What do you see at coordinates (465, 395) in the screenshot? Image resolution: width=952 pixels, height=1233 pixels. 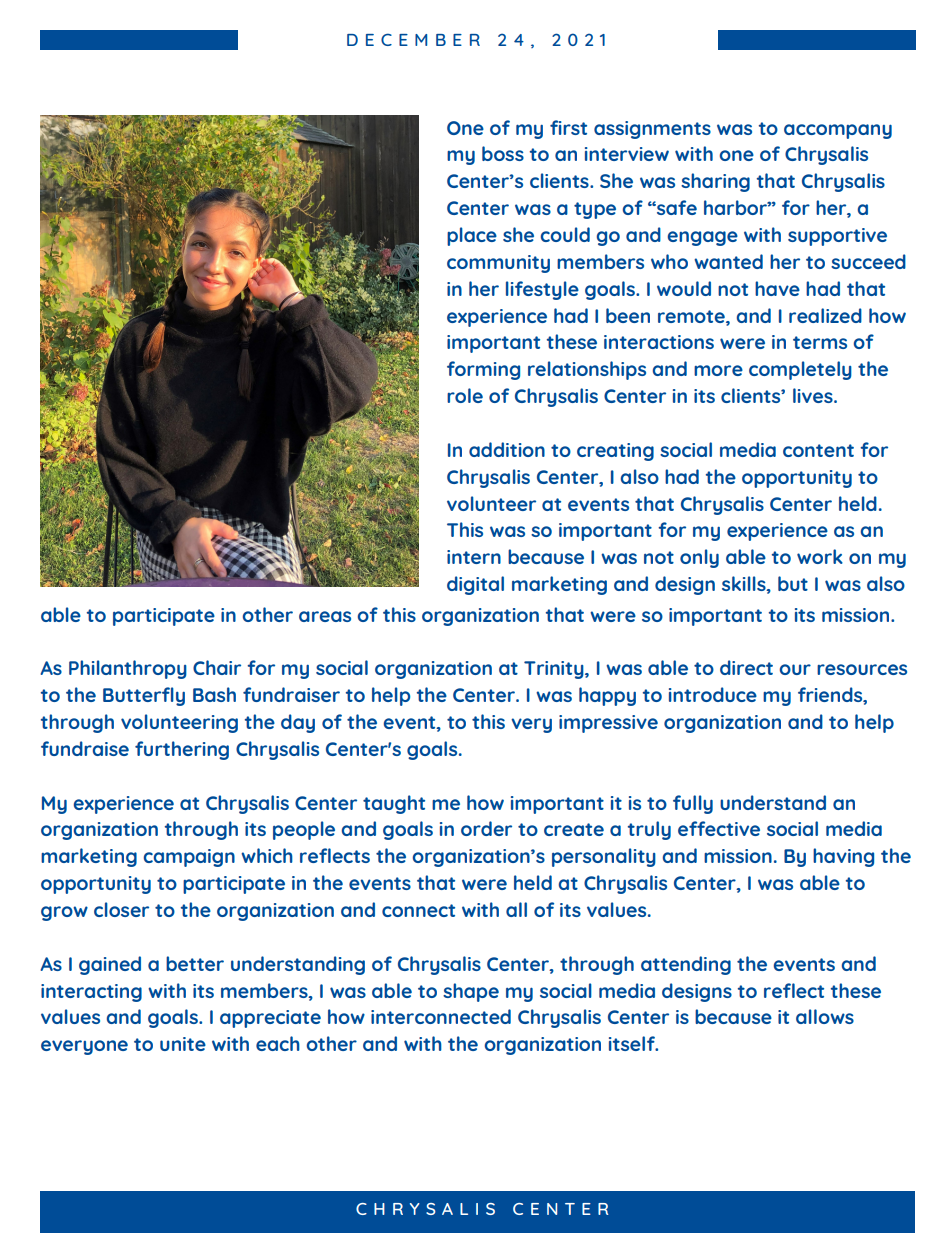 I see `role` at bounding box center [465, 395].
